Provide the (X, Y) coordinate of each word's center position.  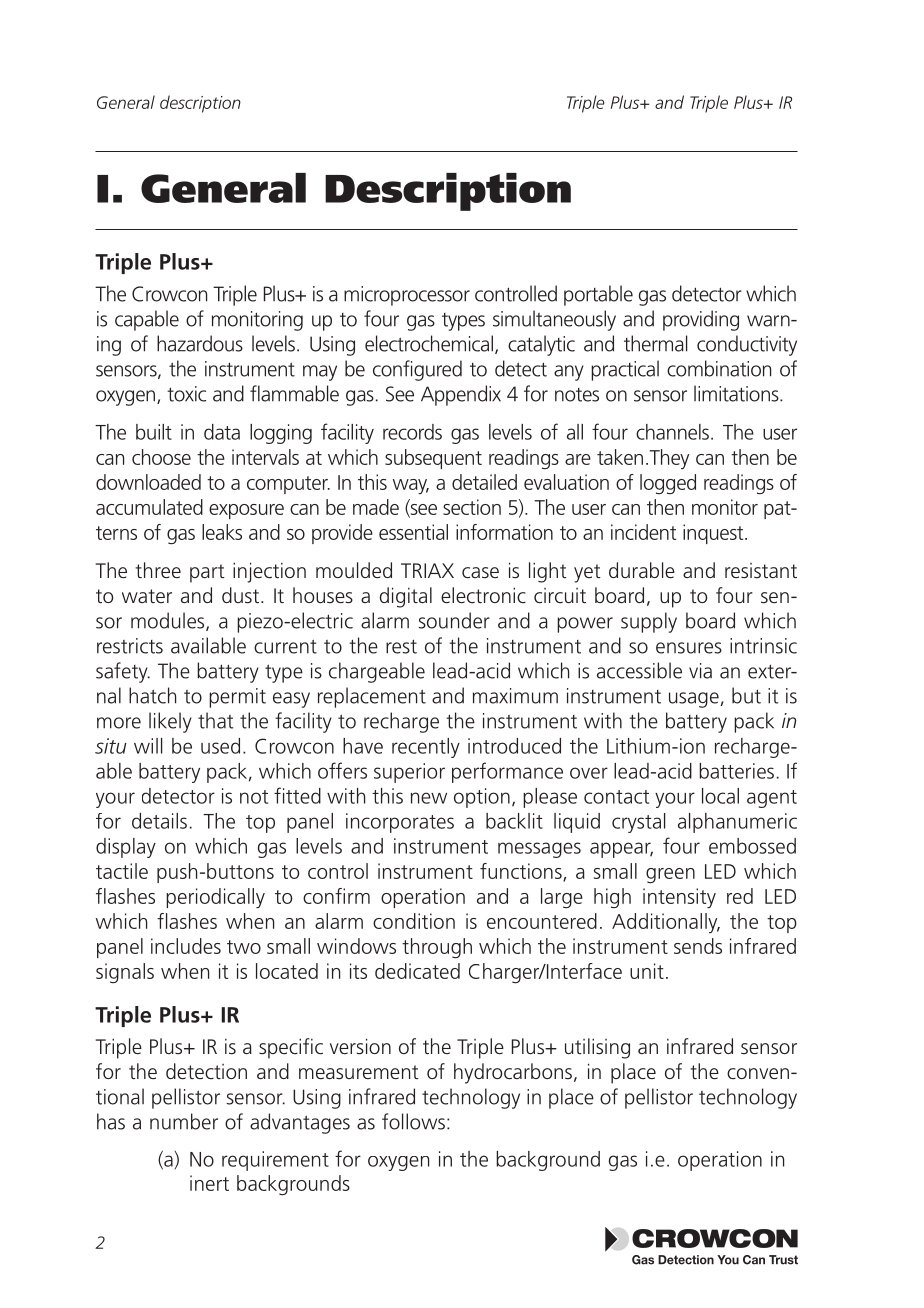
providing (701, 320)
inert (209, 1183)
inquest (714, 534)
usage (695, 700)
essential (413, 532)
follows (413, 1121)
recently (426, 748)
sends (698, 946)
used (220, 746)
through (437, 948)
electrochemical (429, 343)
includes (186, 946)
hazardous (200, 343)
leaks (222, 532)
